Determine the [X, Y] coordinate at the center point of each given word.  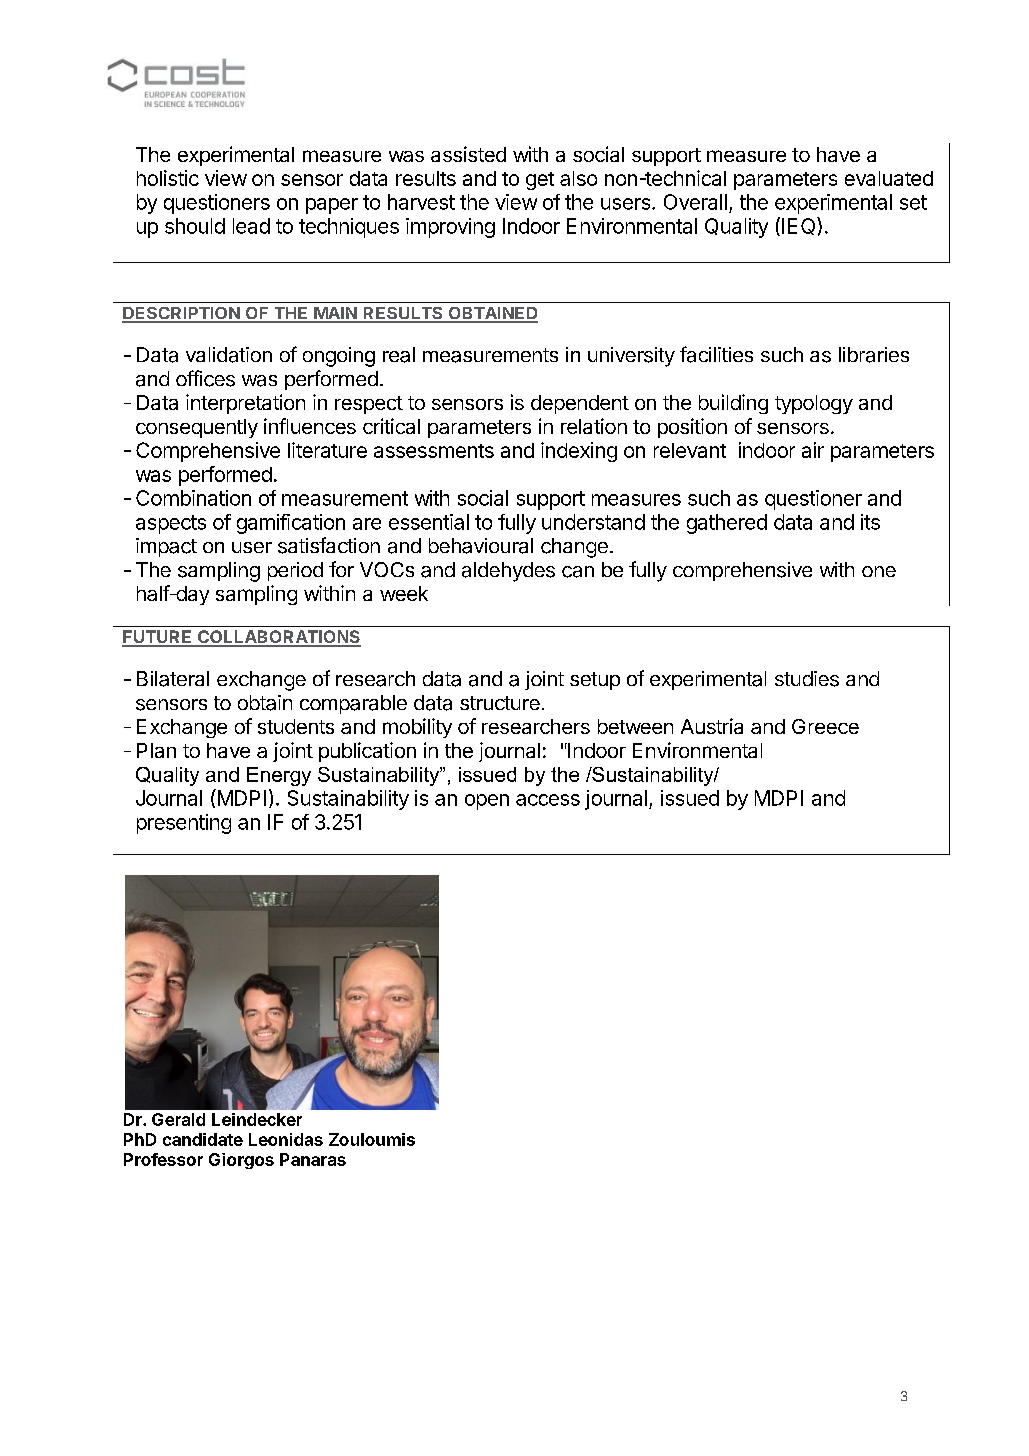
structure [500, 703]
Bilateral [173, 679]
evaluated [889, 178]
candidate [203, 1139]
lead [251, 226]
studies [807, 679]
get [540, 181]
